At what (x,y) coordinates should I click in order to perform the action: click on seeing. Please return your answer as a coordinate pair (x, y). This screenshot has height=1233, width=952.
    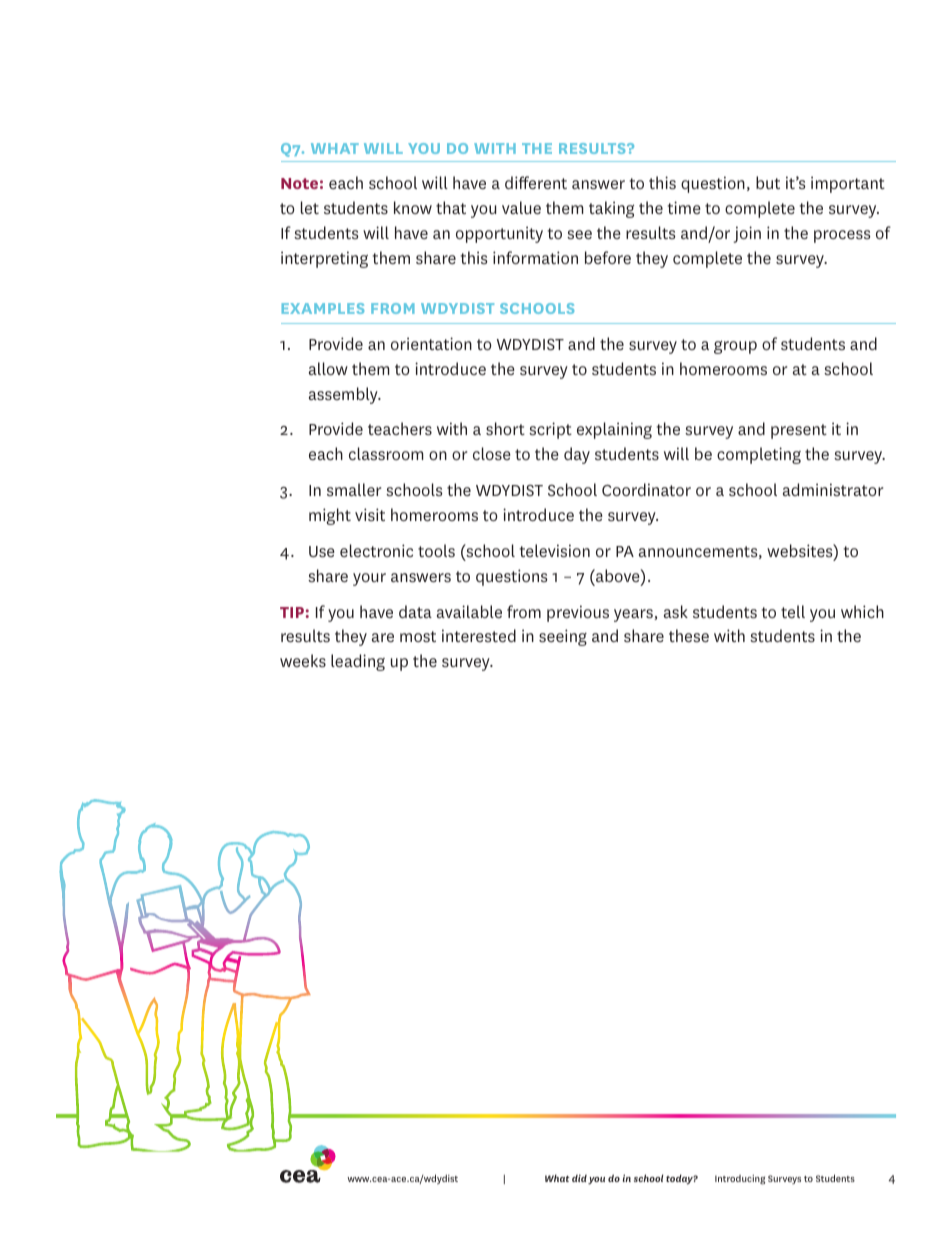
    Looking at the image, I should click on (563, 637).
